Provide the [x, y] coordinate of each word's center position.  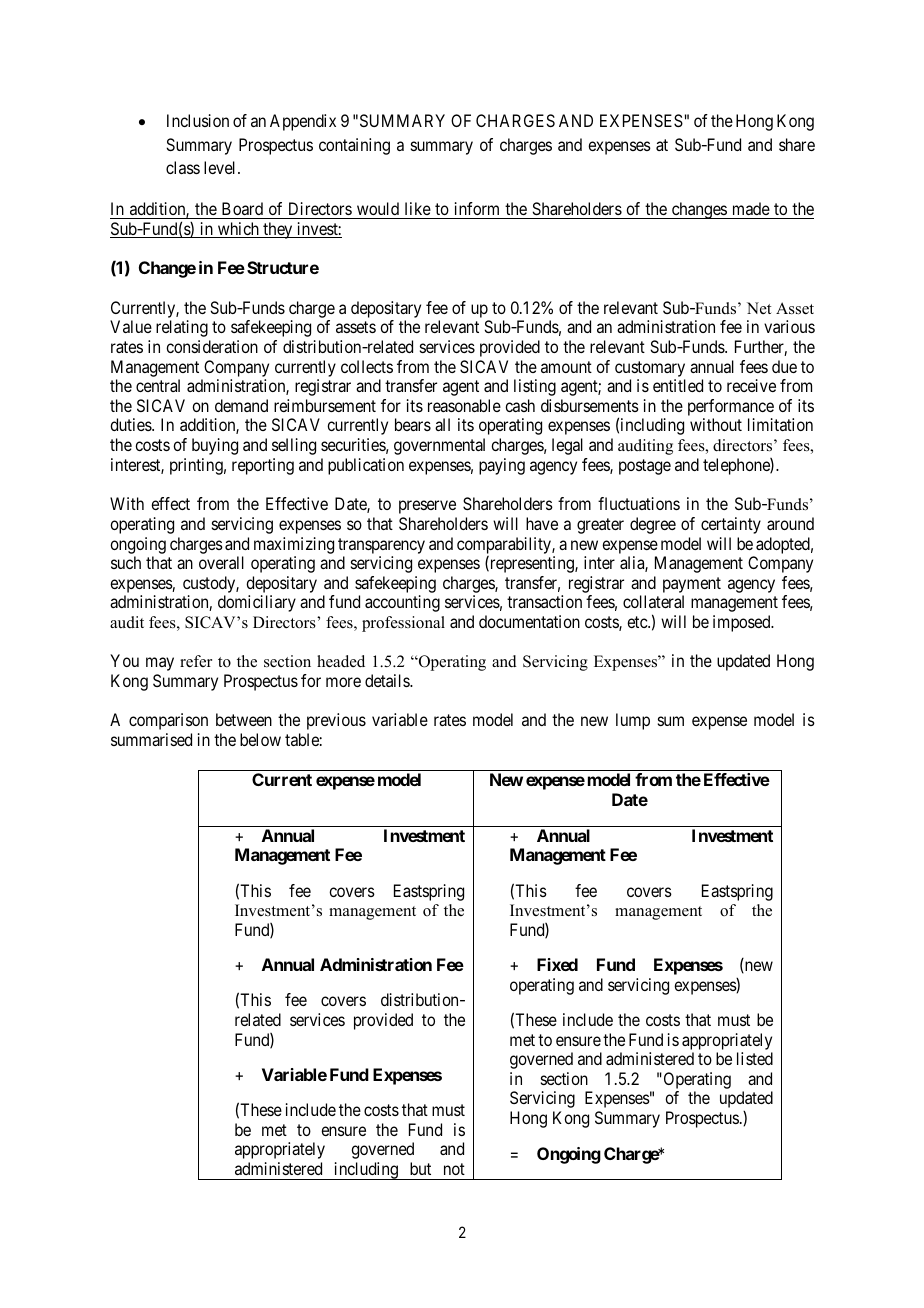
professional [403, 624]
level [221, 167]
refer [196, 661]
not [454, 1169]
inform [477, 210]
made [750, 210]
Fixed [557, 964]
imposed [743, 623]
